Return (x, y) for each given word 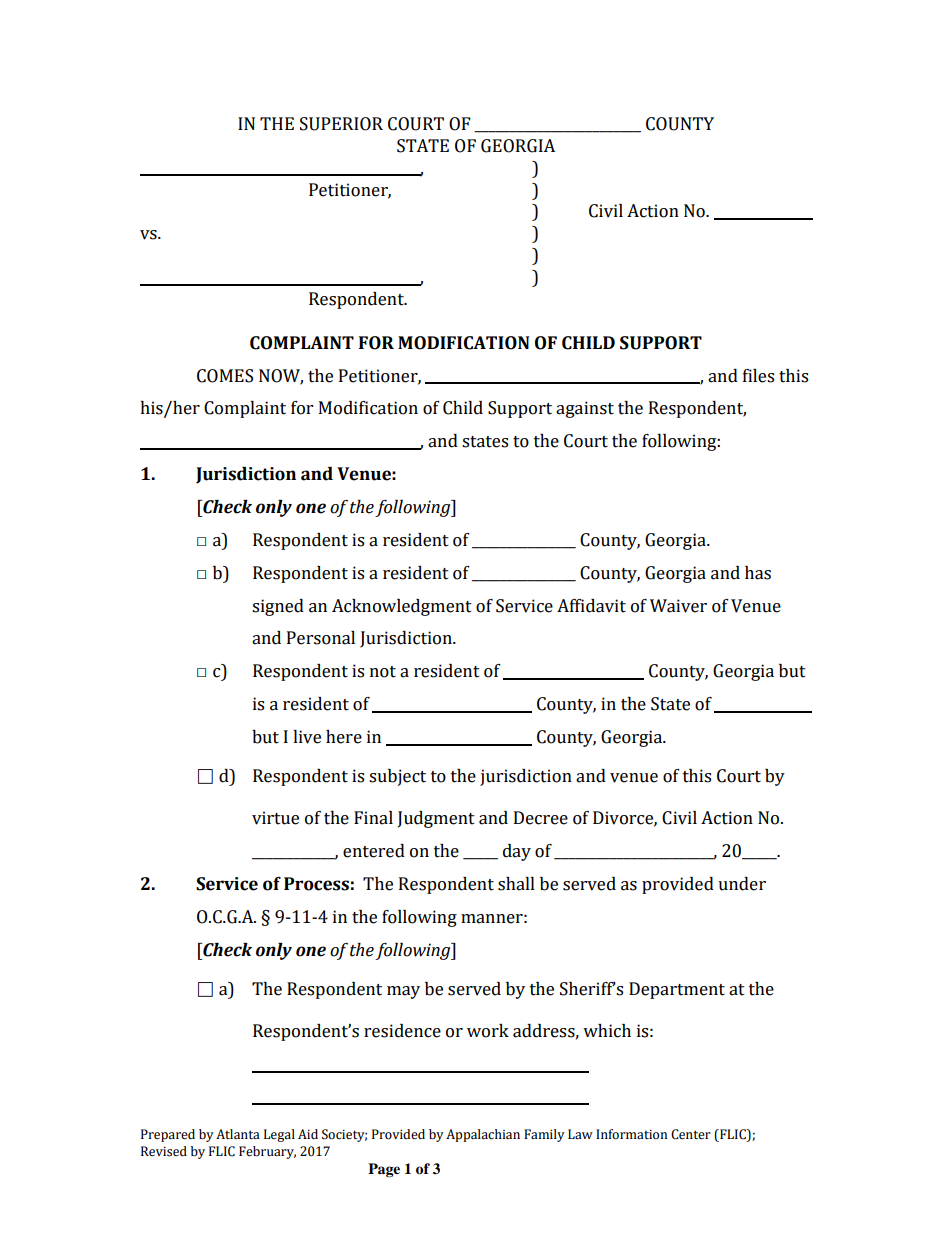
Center (691, 1134)
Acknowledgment (402, 607)
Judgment (436, 819)
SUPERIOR (341, 124)
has (758, 573)
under (742, 884)
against (585, 409)
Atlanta (238, 1134)
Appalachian (483, 1135)
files (758, 376)
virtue (275, 818)
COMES (225, 376)
